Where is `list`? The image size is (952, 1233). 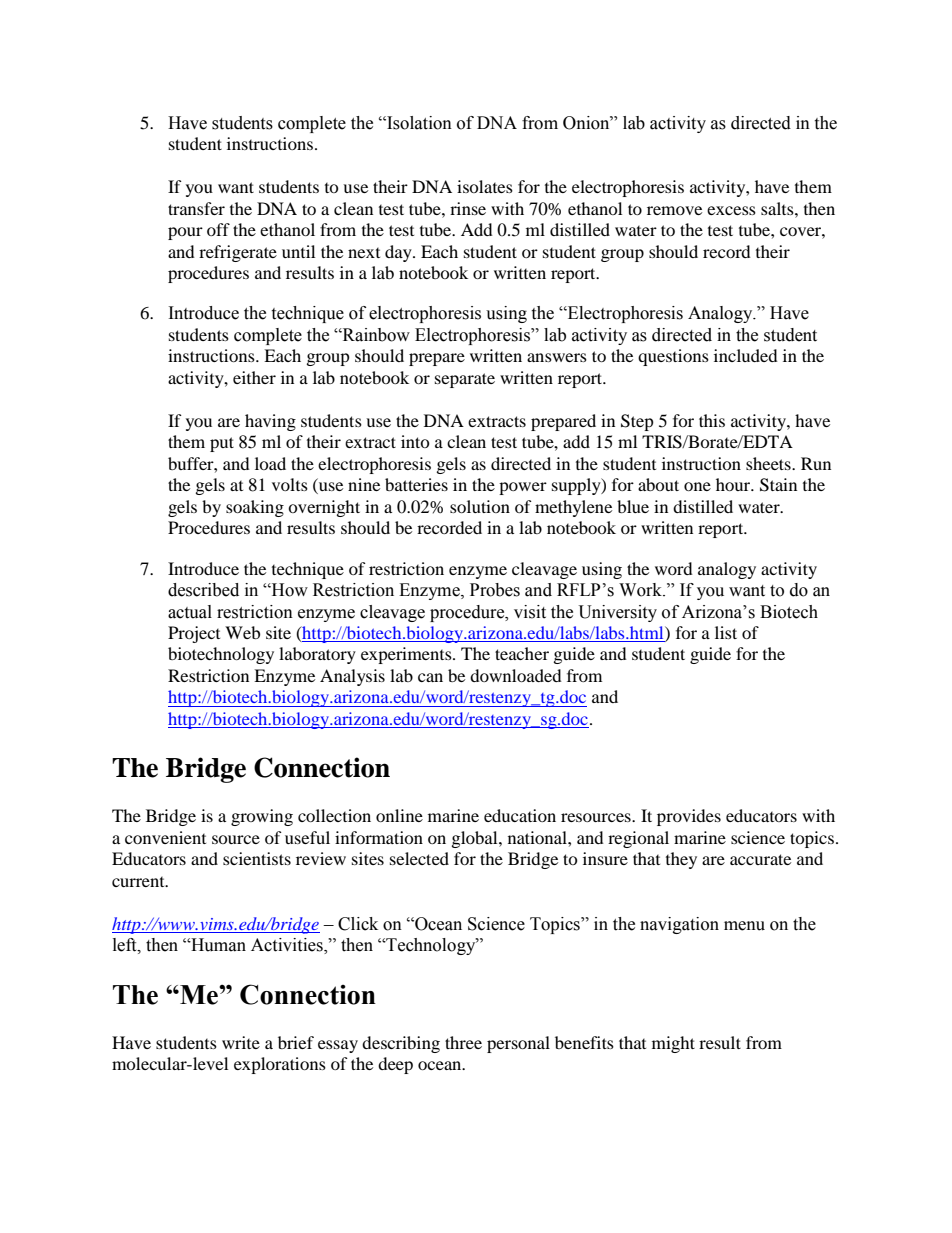 list is located at coordinates (726, 632).
